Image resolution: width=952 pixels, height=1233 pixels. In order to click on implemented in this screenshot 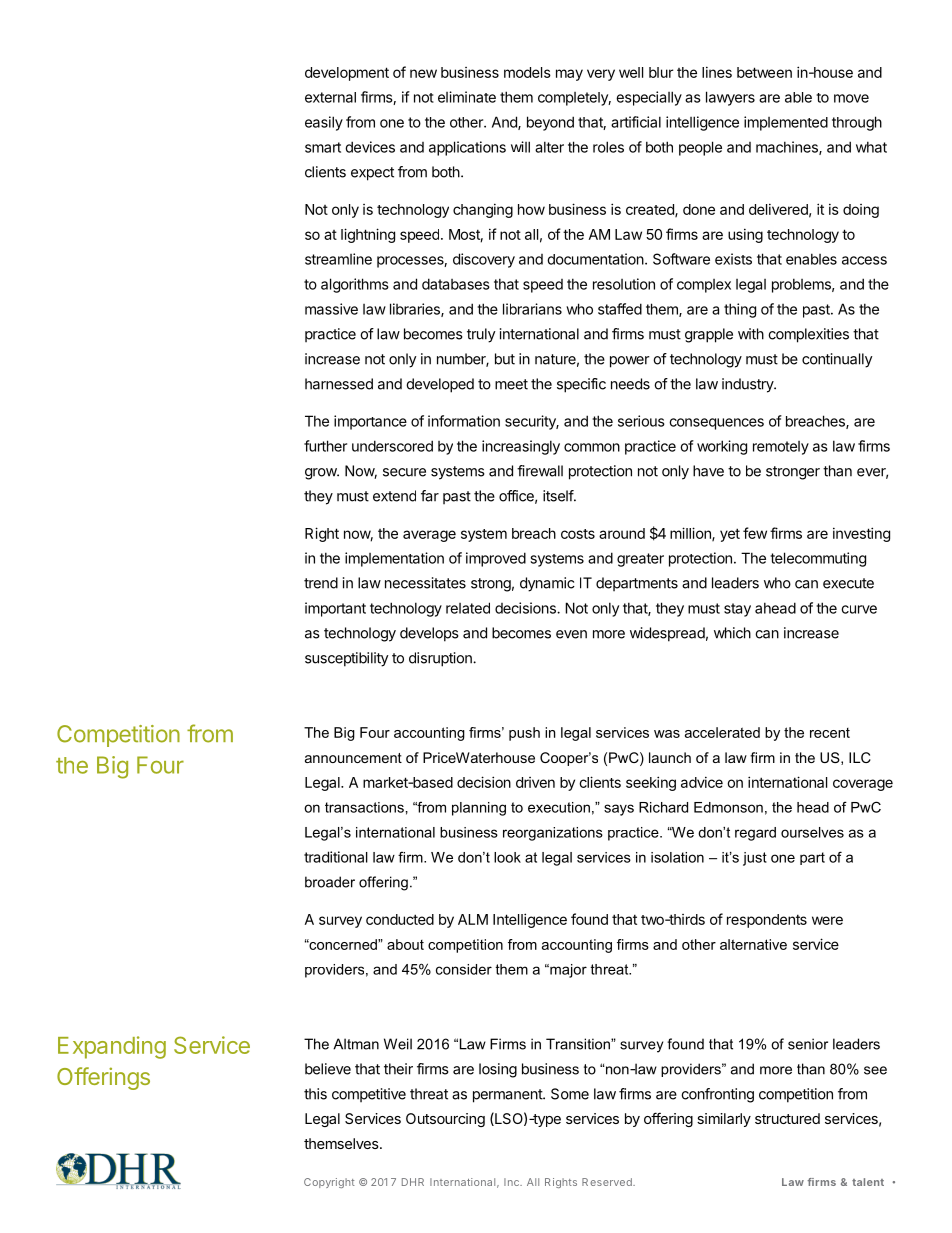, I will do `click(786, 123)`.
